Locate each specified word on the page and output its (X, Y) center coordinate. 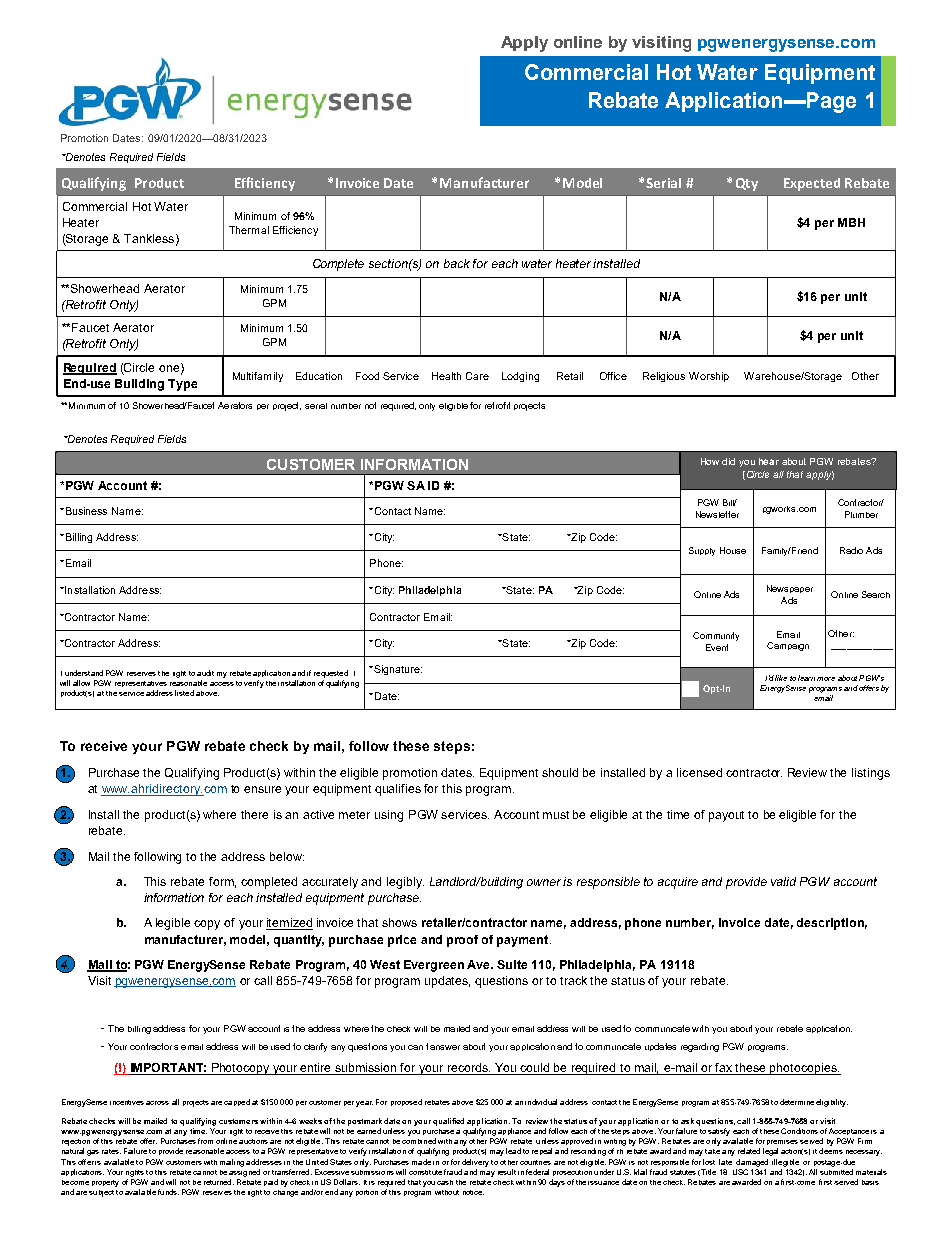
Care (477, 376)
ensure (262, 789)
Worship (709, 377)
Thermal (249, 230)
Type (182, 385)
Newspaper (790, 589)
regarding (700, 1047)
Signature (397, 670)
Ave (480, 964)
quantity (299, 941)
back (457, 263)
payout (726, 816)
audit (205, 673)
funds (168, 1192)
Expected (812, 184)
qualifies (398, 790)
